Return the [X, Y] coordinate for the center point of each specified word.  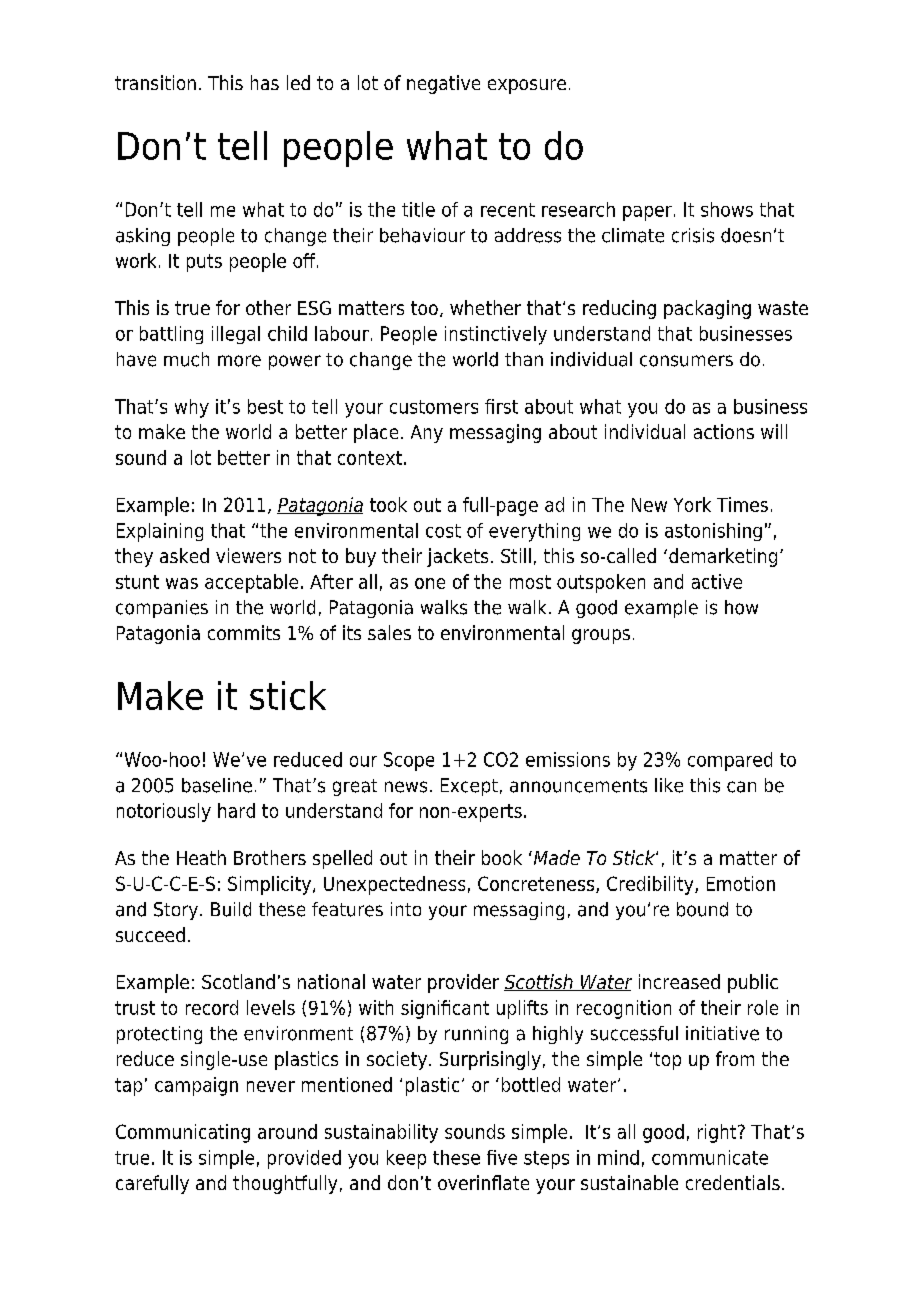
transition [155, 82]
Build [231, 909]
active [717, 581]
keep [406, 1159]
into [406, 909]
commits [244, 632]
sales [389, 632]
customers [434, 407]
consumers [686, 361]
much [186, 359]
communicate [710, 1157]
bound [702, 909]
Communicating [183, 1133]
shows [727, 209]
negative [443, 84]
